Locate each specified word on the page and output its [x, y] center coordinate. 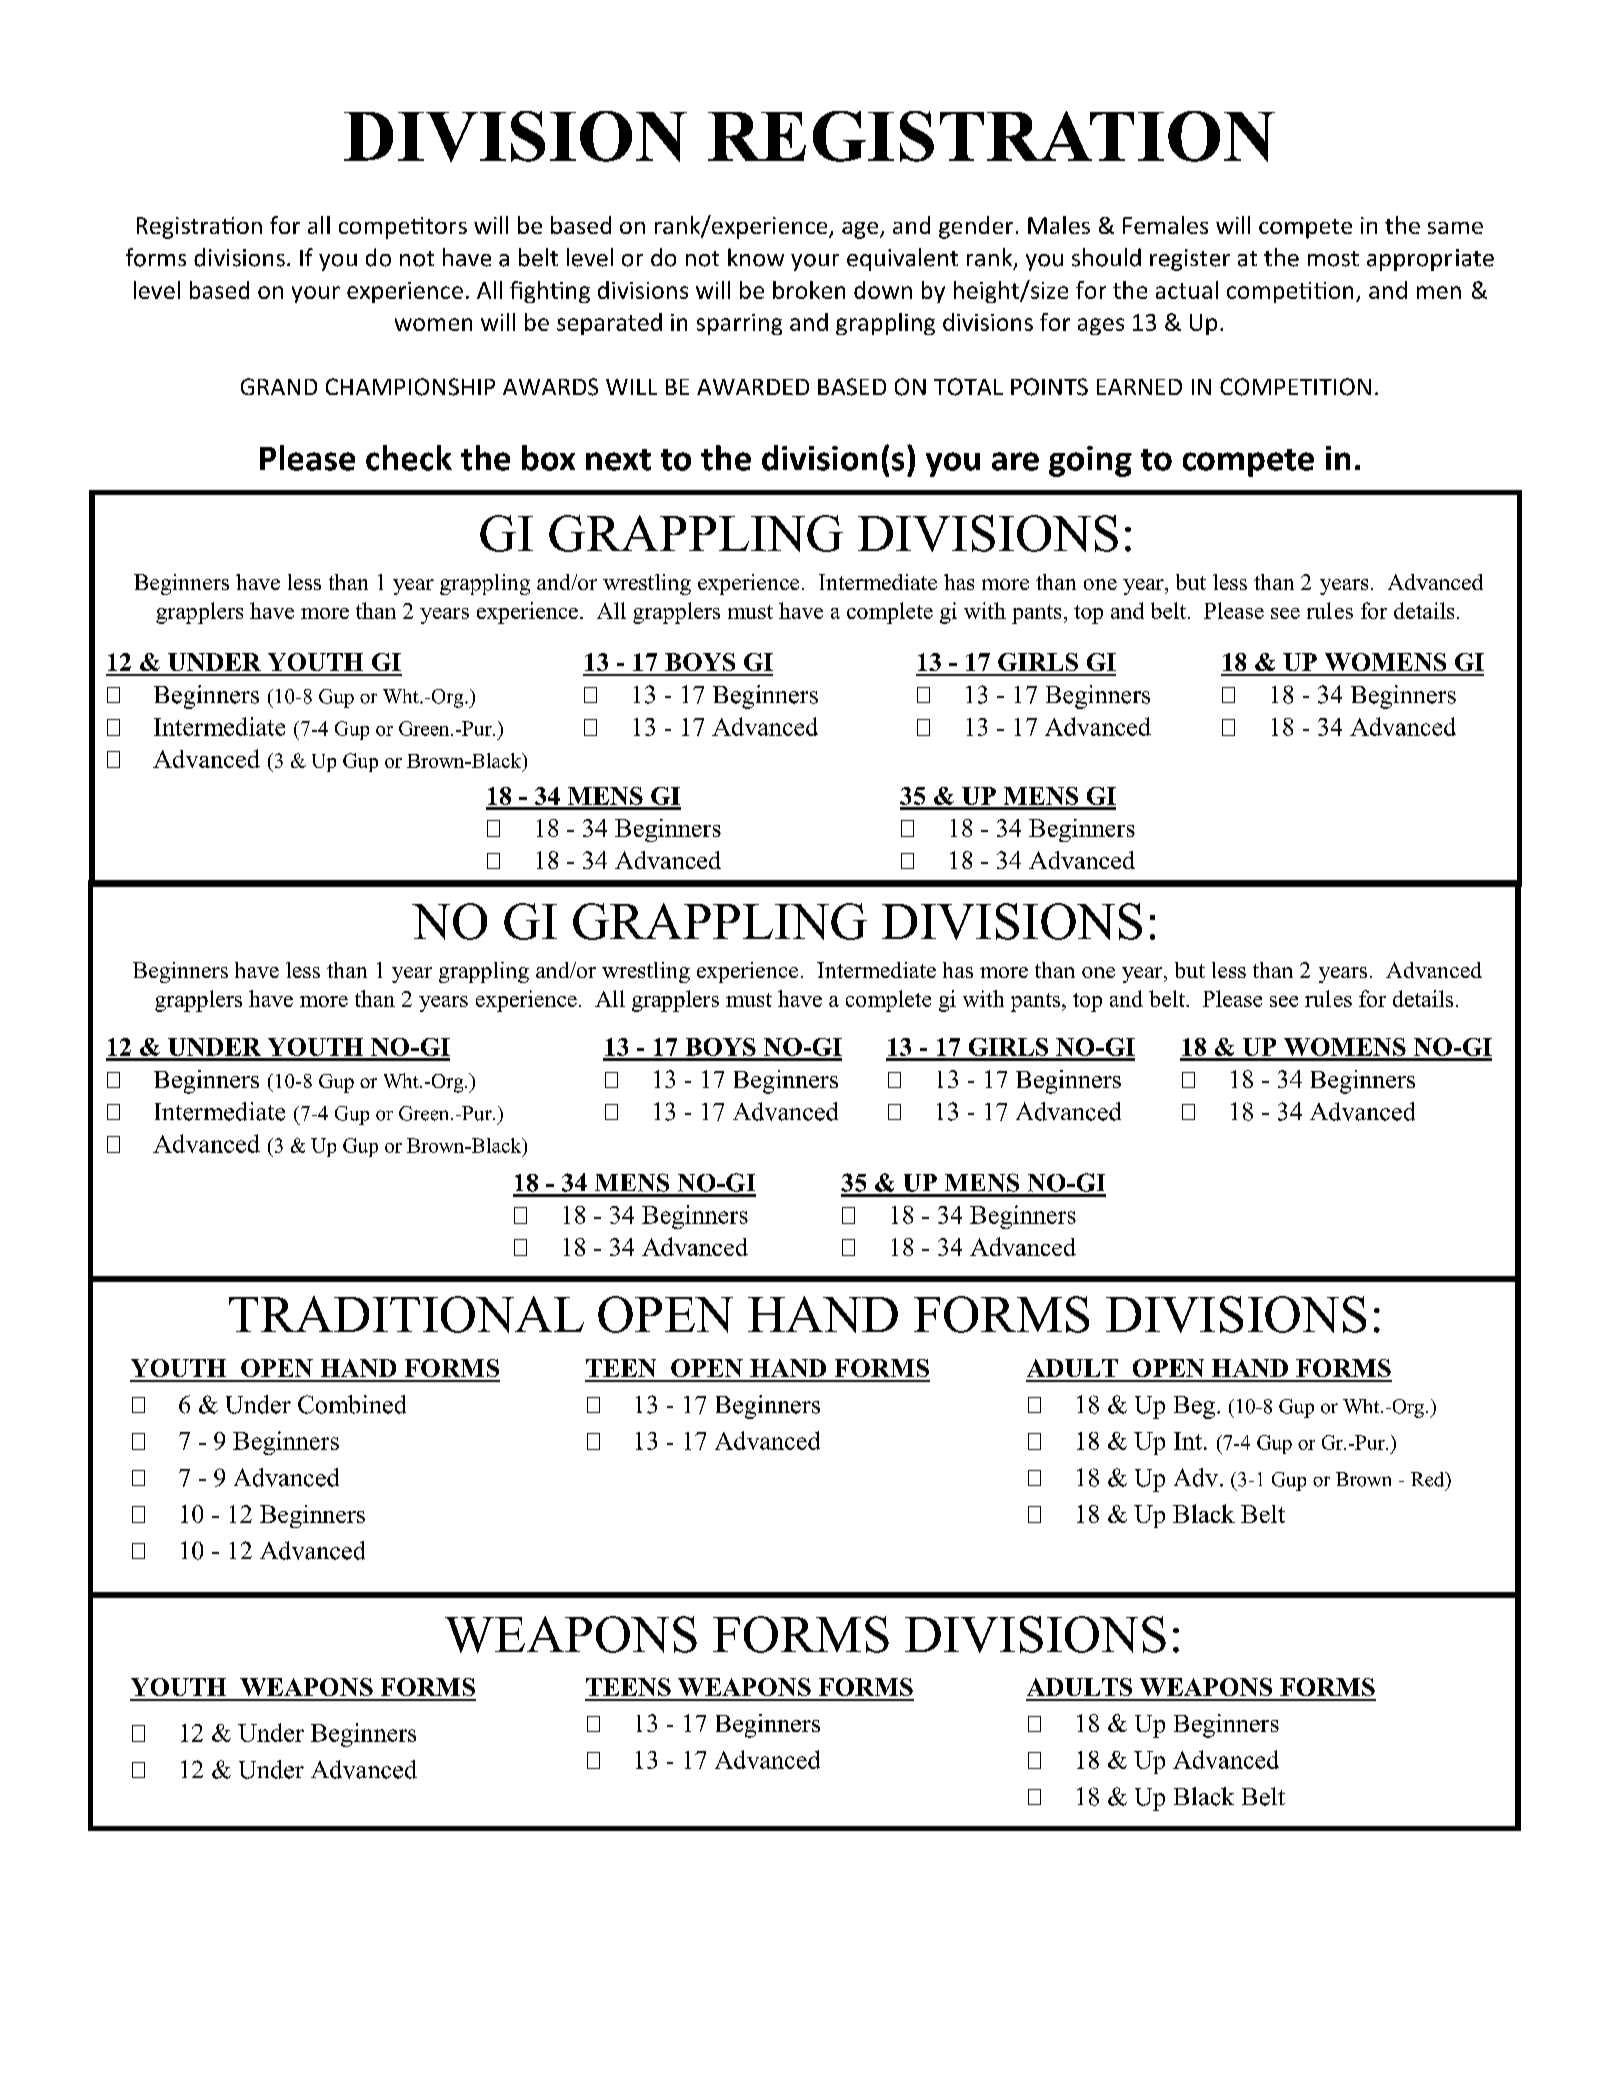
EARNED [1139, 387]
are [1015, 461]
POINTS [1049, 387]
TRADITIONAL [406, 1314]
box [548, 458]
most [1333, 259]
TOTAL [968, 387]
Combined [352, 1404]
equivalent [902, 259]
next [618, 460]
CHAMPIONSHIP [410, 387]
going [1090, 461]
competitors [403, 228]
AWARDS [550, 387]
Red [1429, 1479]
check [409, 458]
